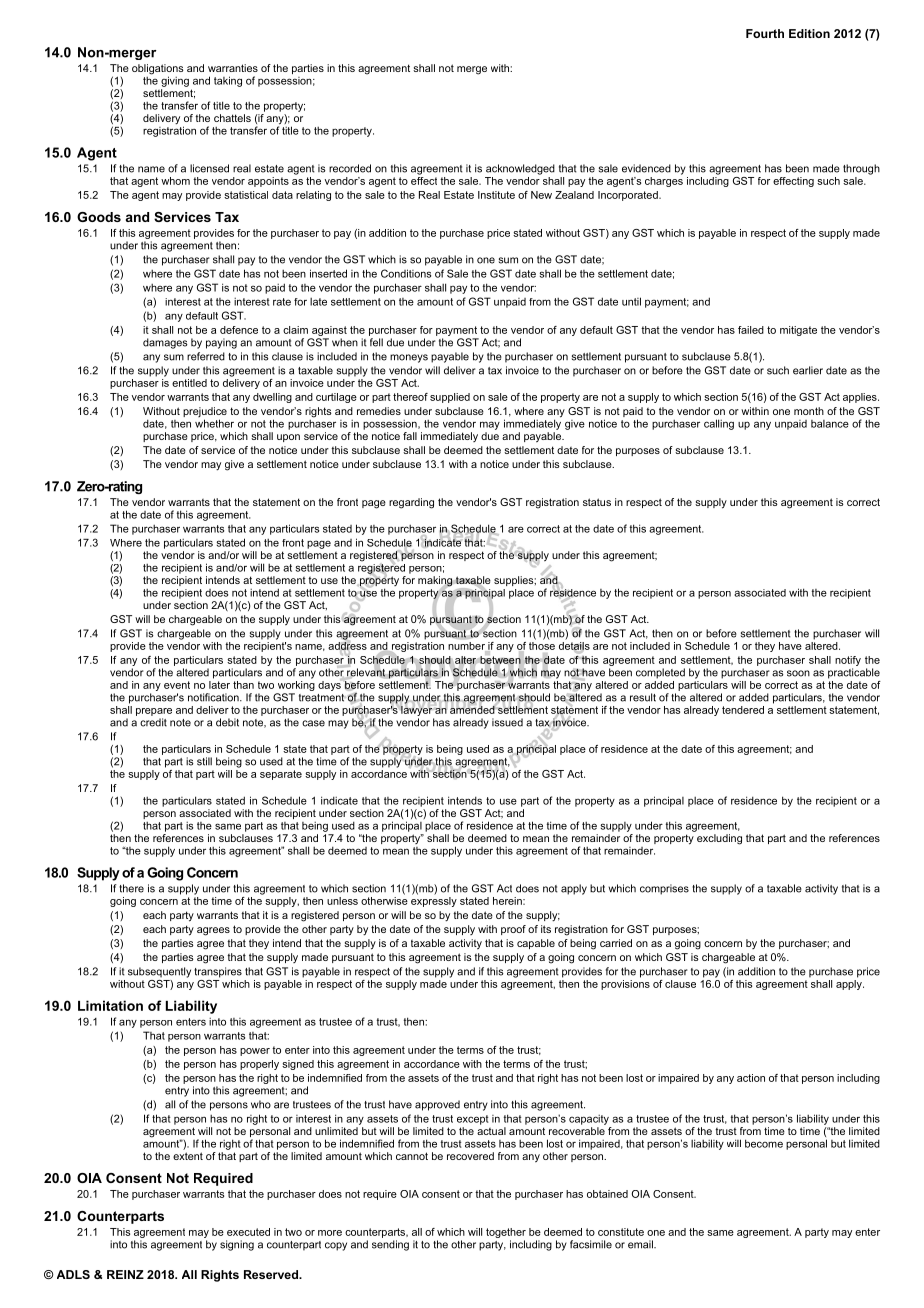 This image has height=1308, width=924. Describe the element at coordinates (165, 343) in the image. I see `damages` at that location.
